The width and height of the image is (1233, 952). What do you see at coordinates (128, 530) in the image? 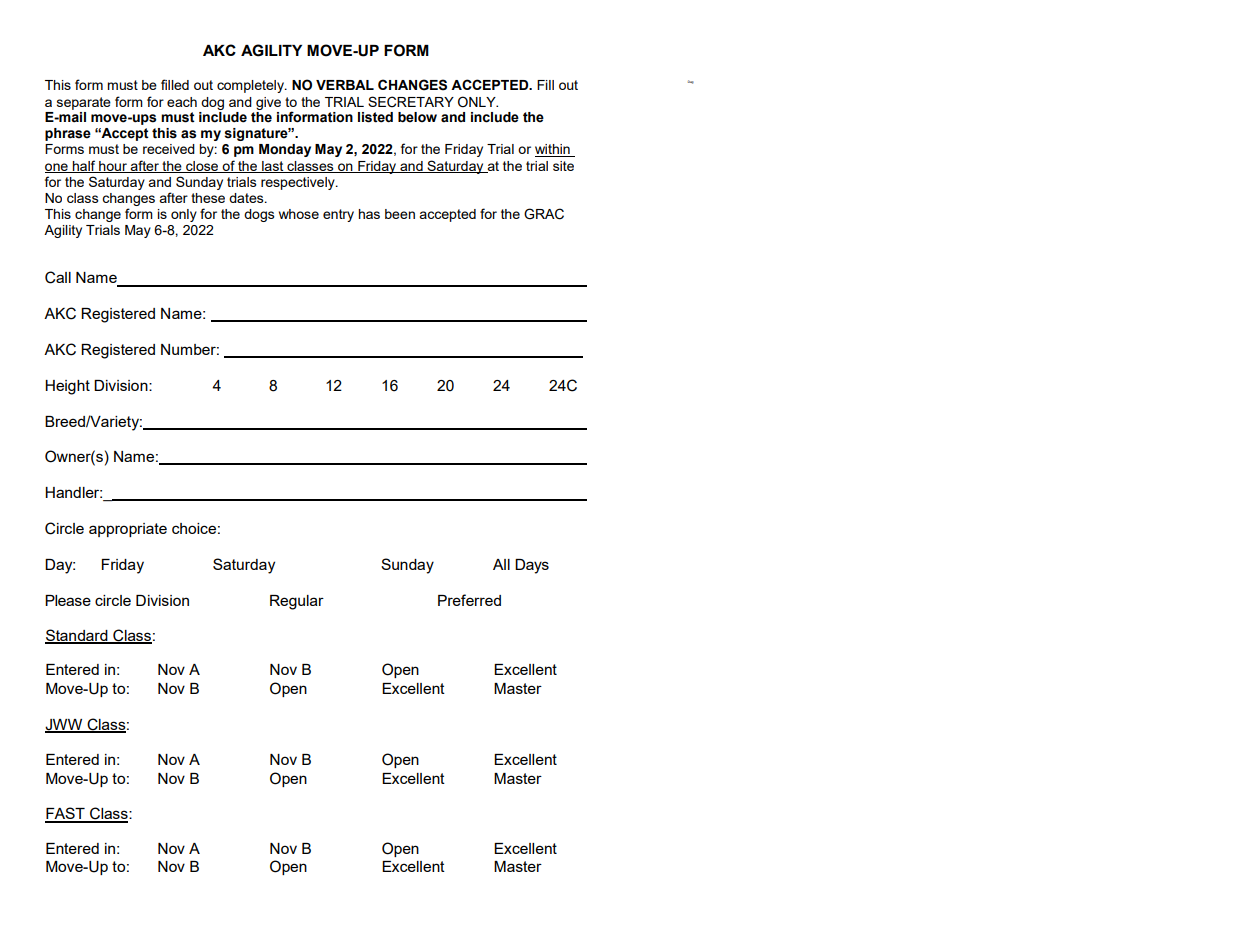
I see `appropriate` at bounding box center [128, 530].
